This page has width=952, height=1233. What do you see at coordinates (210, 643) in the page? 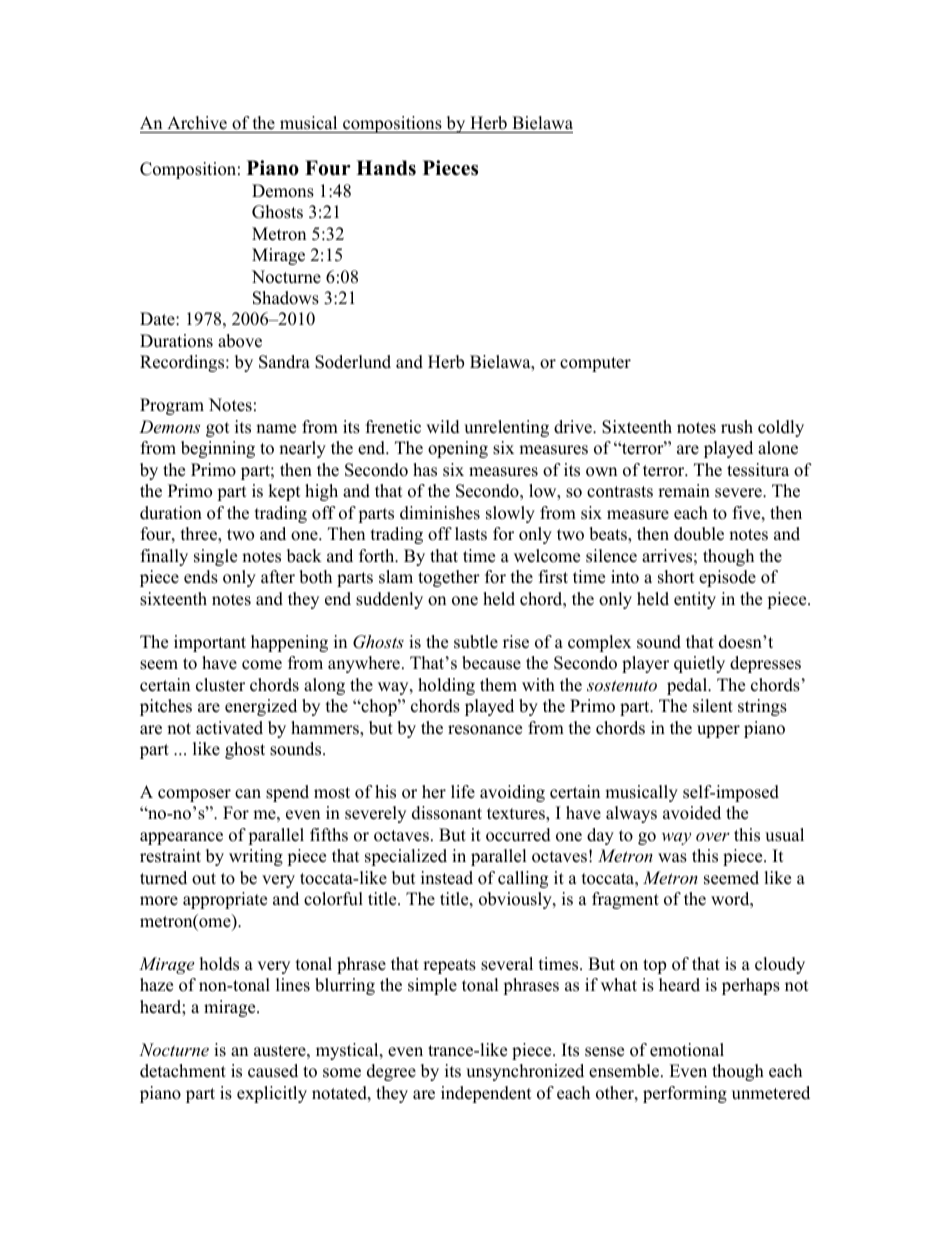
I see `important` at bounding box center [210, 643].
